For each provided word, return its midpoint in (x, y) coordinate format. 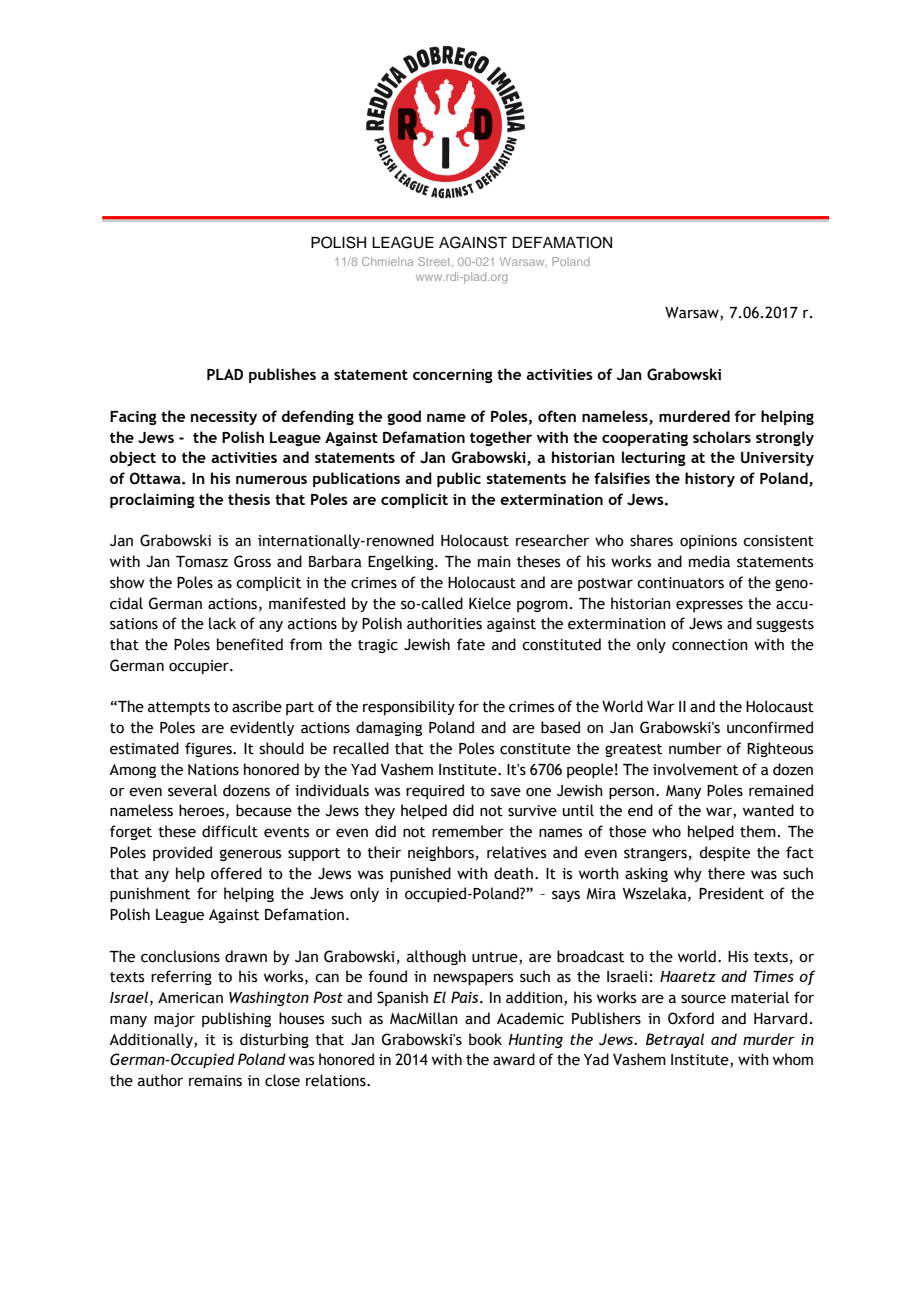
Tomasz (202, 562)
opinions (708, 542)
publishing (236, 1019)
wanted (768, 810)
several (192, 790)
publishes (282, 375)
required (435, 791)
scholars (722, 437)
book (485, 1039)
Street (435, 262)
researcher (552, 540)
